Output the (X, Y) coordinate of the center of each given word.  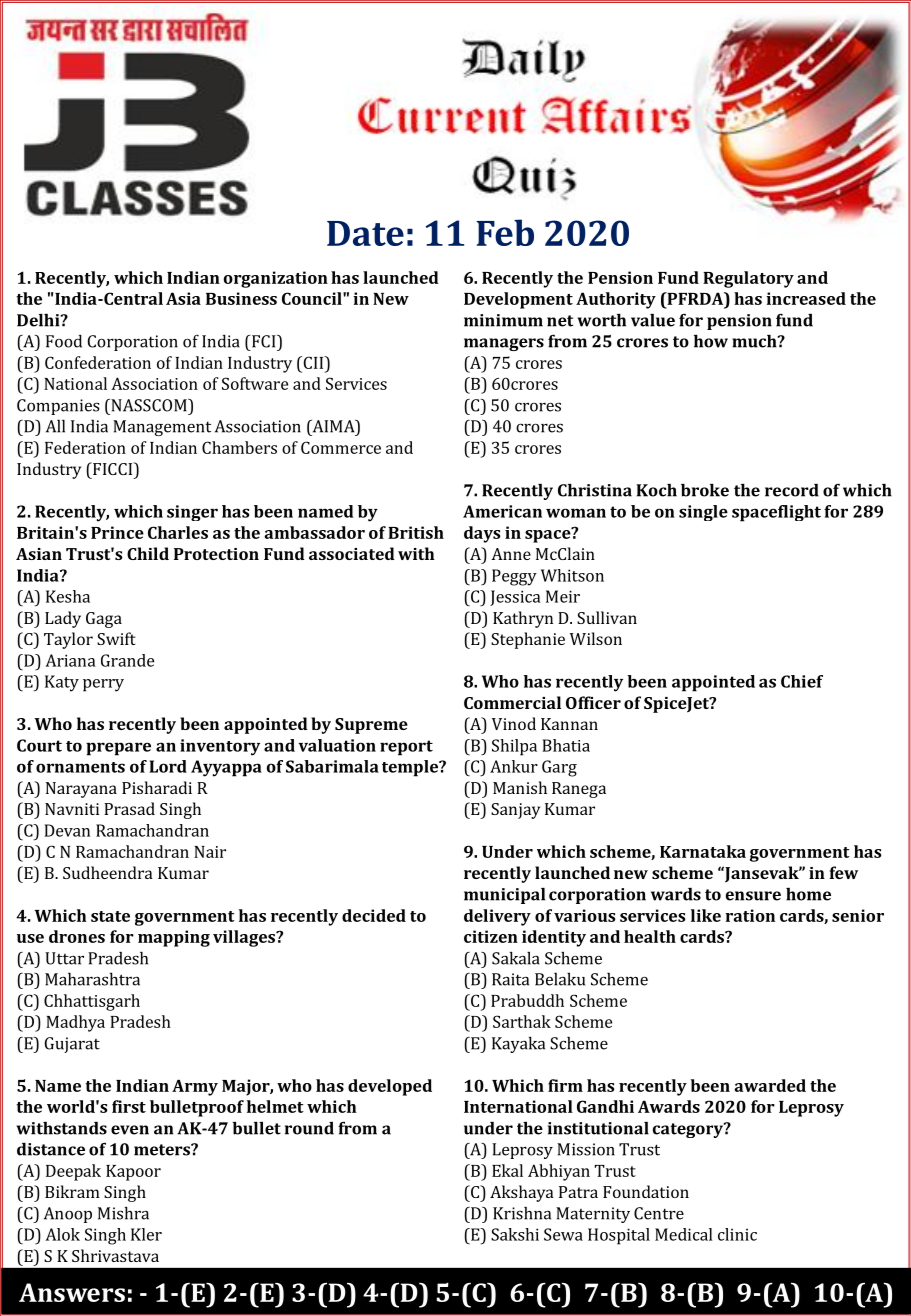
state (110, 916)
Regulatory (748, 279)
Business (241, 298)
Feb (505, 232)
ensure (753, 896)
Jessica (515, 598)
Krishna (522, 1213)
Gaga (104, 620)
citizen (491, 936)
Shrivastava (115, 1255)
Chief (802, 681)
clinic (737, 1234)
